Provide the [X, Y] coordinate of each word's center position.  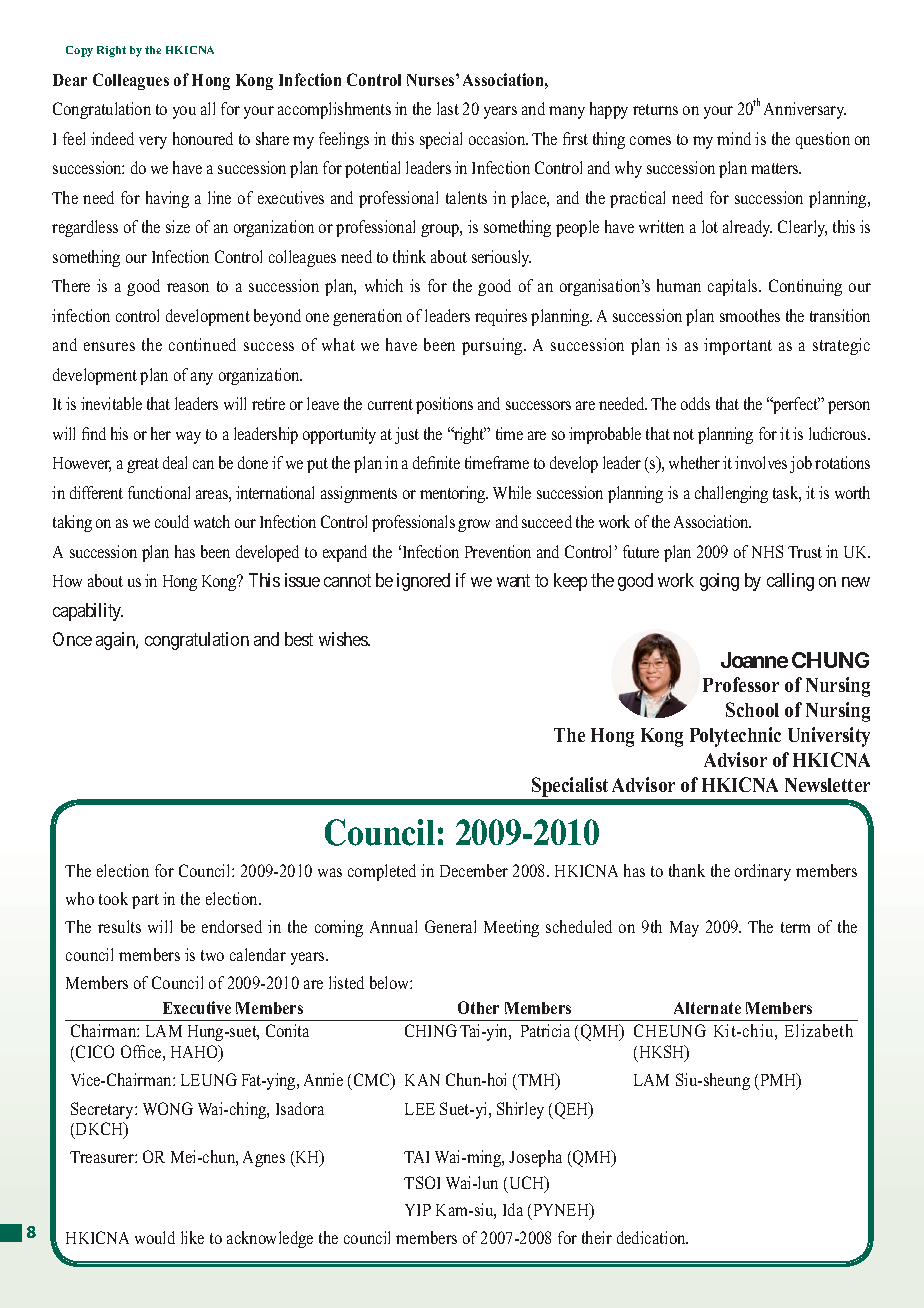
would [155, 1237]
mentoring [454, 494]
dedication [652, 1237]
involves [761, 462]
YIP [418, 1210]
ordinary [763, 872]
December [474, 870]
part [145, 901]
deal [175, 462]
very [153, 142]
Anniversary [805, 110]
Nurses [432, 80]
